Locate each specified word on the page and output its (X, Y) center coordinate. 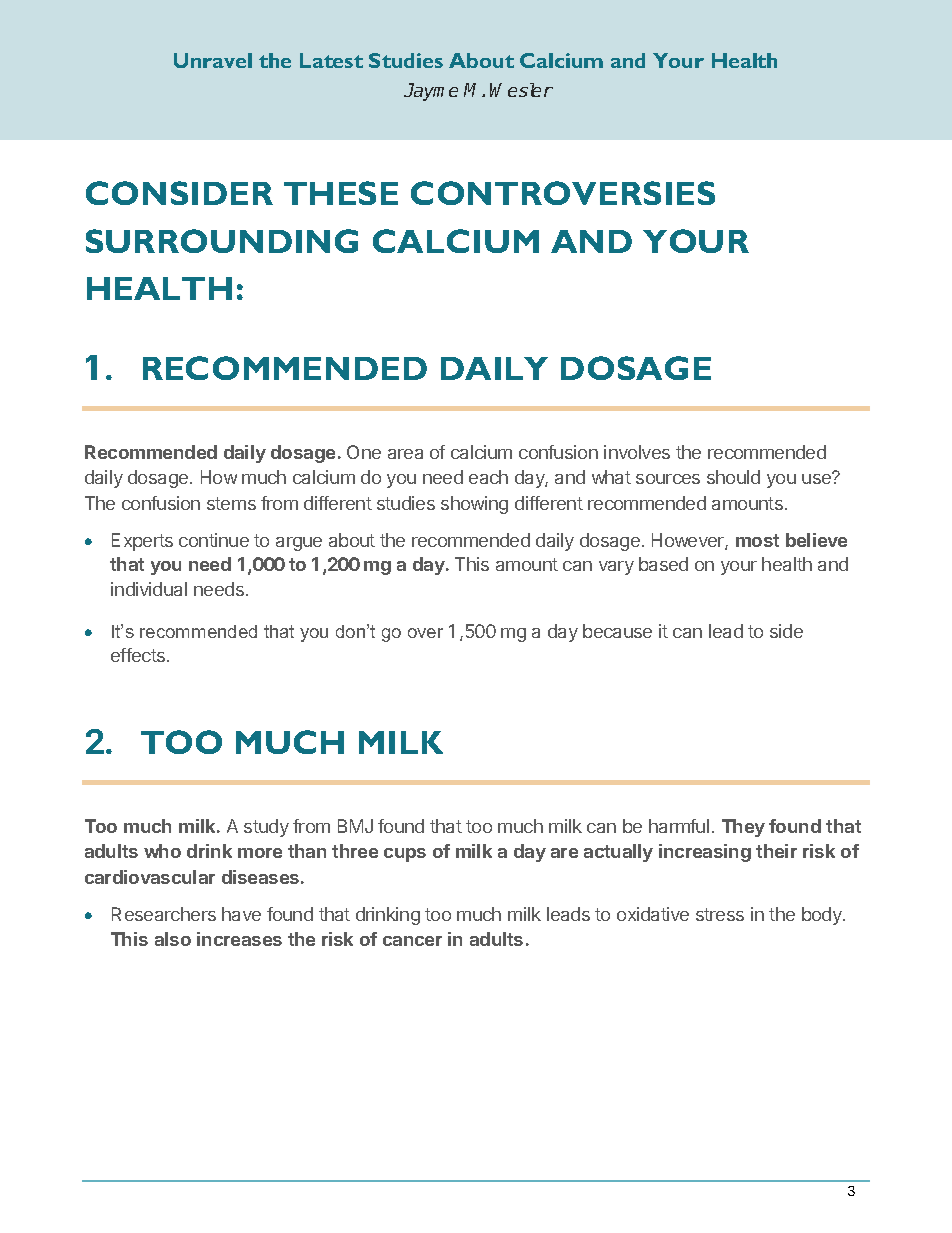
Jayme (431, 92)
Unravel (213, 60)
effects (139, 655)
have (241, 914)
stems (231, 503)
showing (474, 505)
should (733, 477)
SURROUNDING (222, 241)
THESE (341, 193)
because (617, 631)
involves (637, 452)
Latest (331, 60)
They (743, 828)
